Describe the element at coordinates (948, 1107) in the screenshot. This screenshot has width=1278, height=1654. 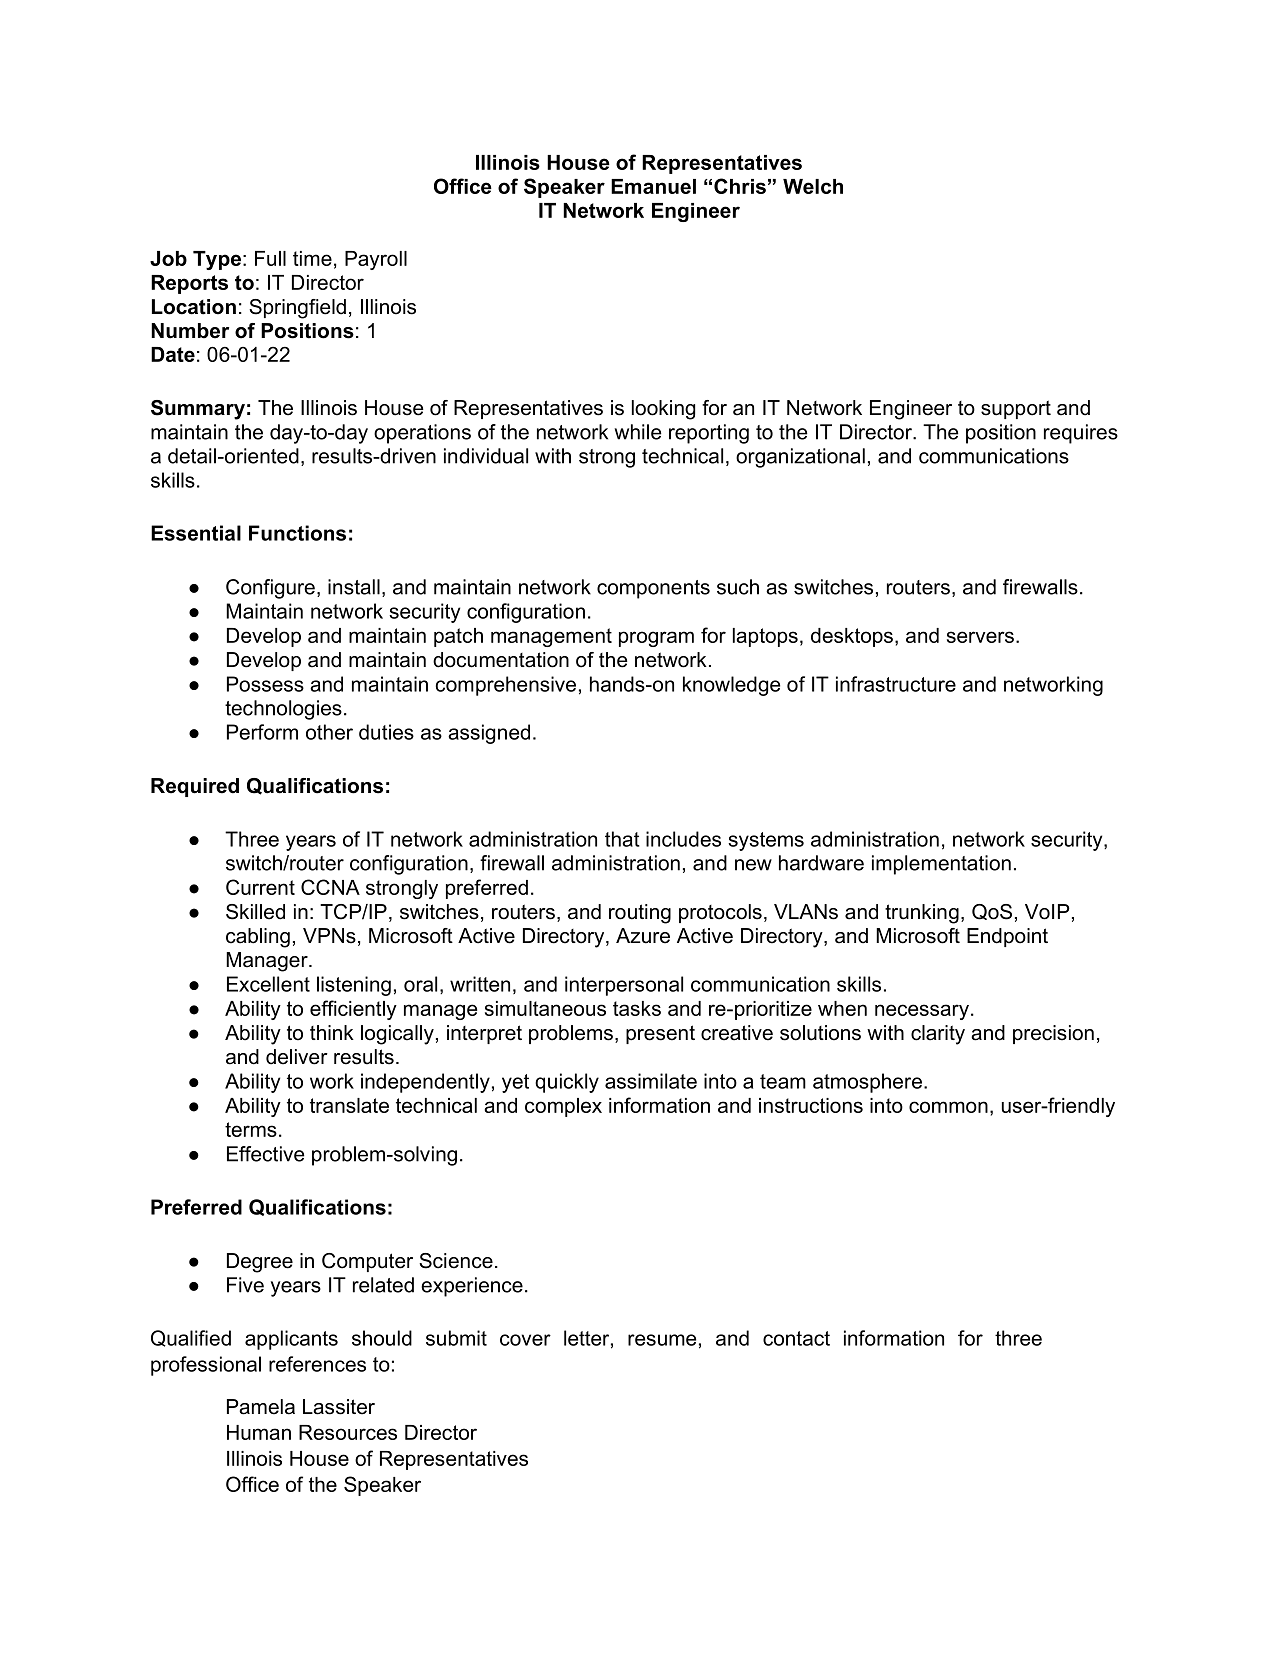
I see `common` at that location.
